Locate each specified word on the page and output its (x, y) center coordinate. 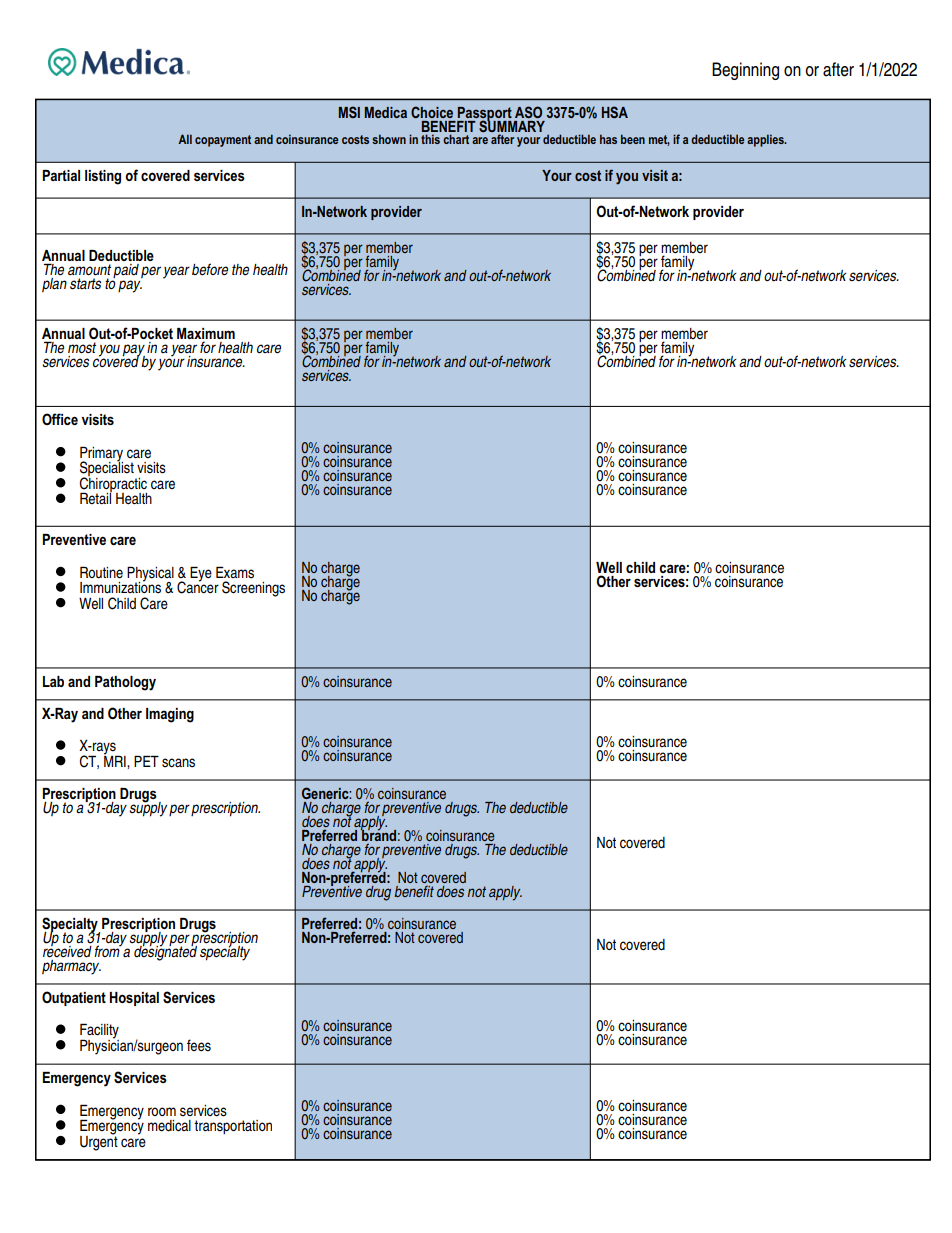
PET (146, 761)
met (659, 140)
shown (389, 139)
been (633, 139)
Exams (235, 572)
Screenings (253, 589)
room (162, 1111)
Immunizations (120, 587)
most (82, 347)
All (185, 139)
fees (199, 1045)
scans (178, 763)
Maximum (206, 333)
